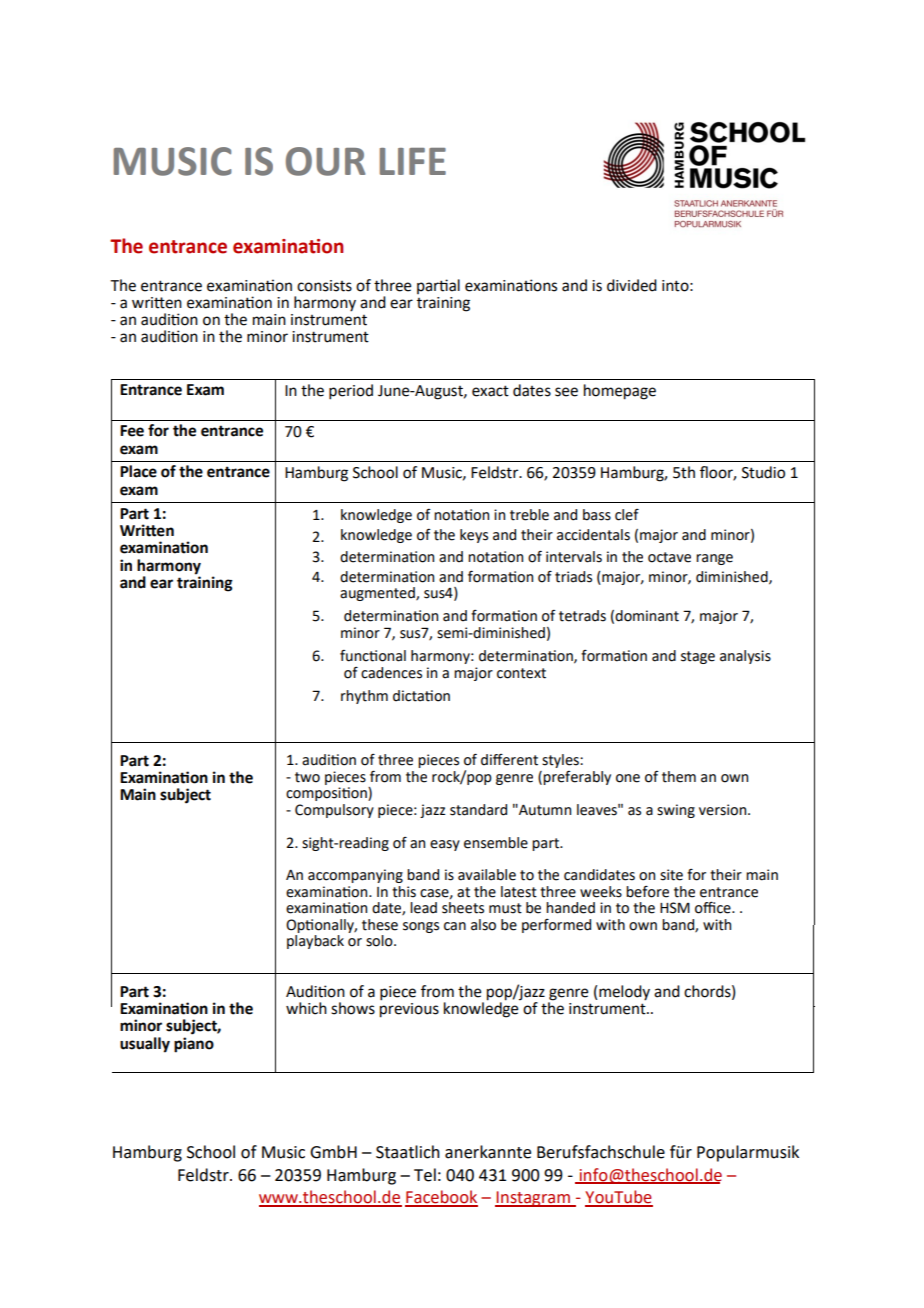 This screenshot has width=924, height=1308. Describe the element at coordinates (413, 161) in the screenshot. I see `LIFE` at that location.
